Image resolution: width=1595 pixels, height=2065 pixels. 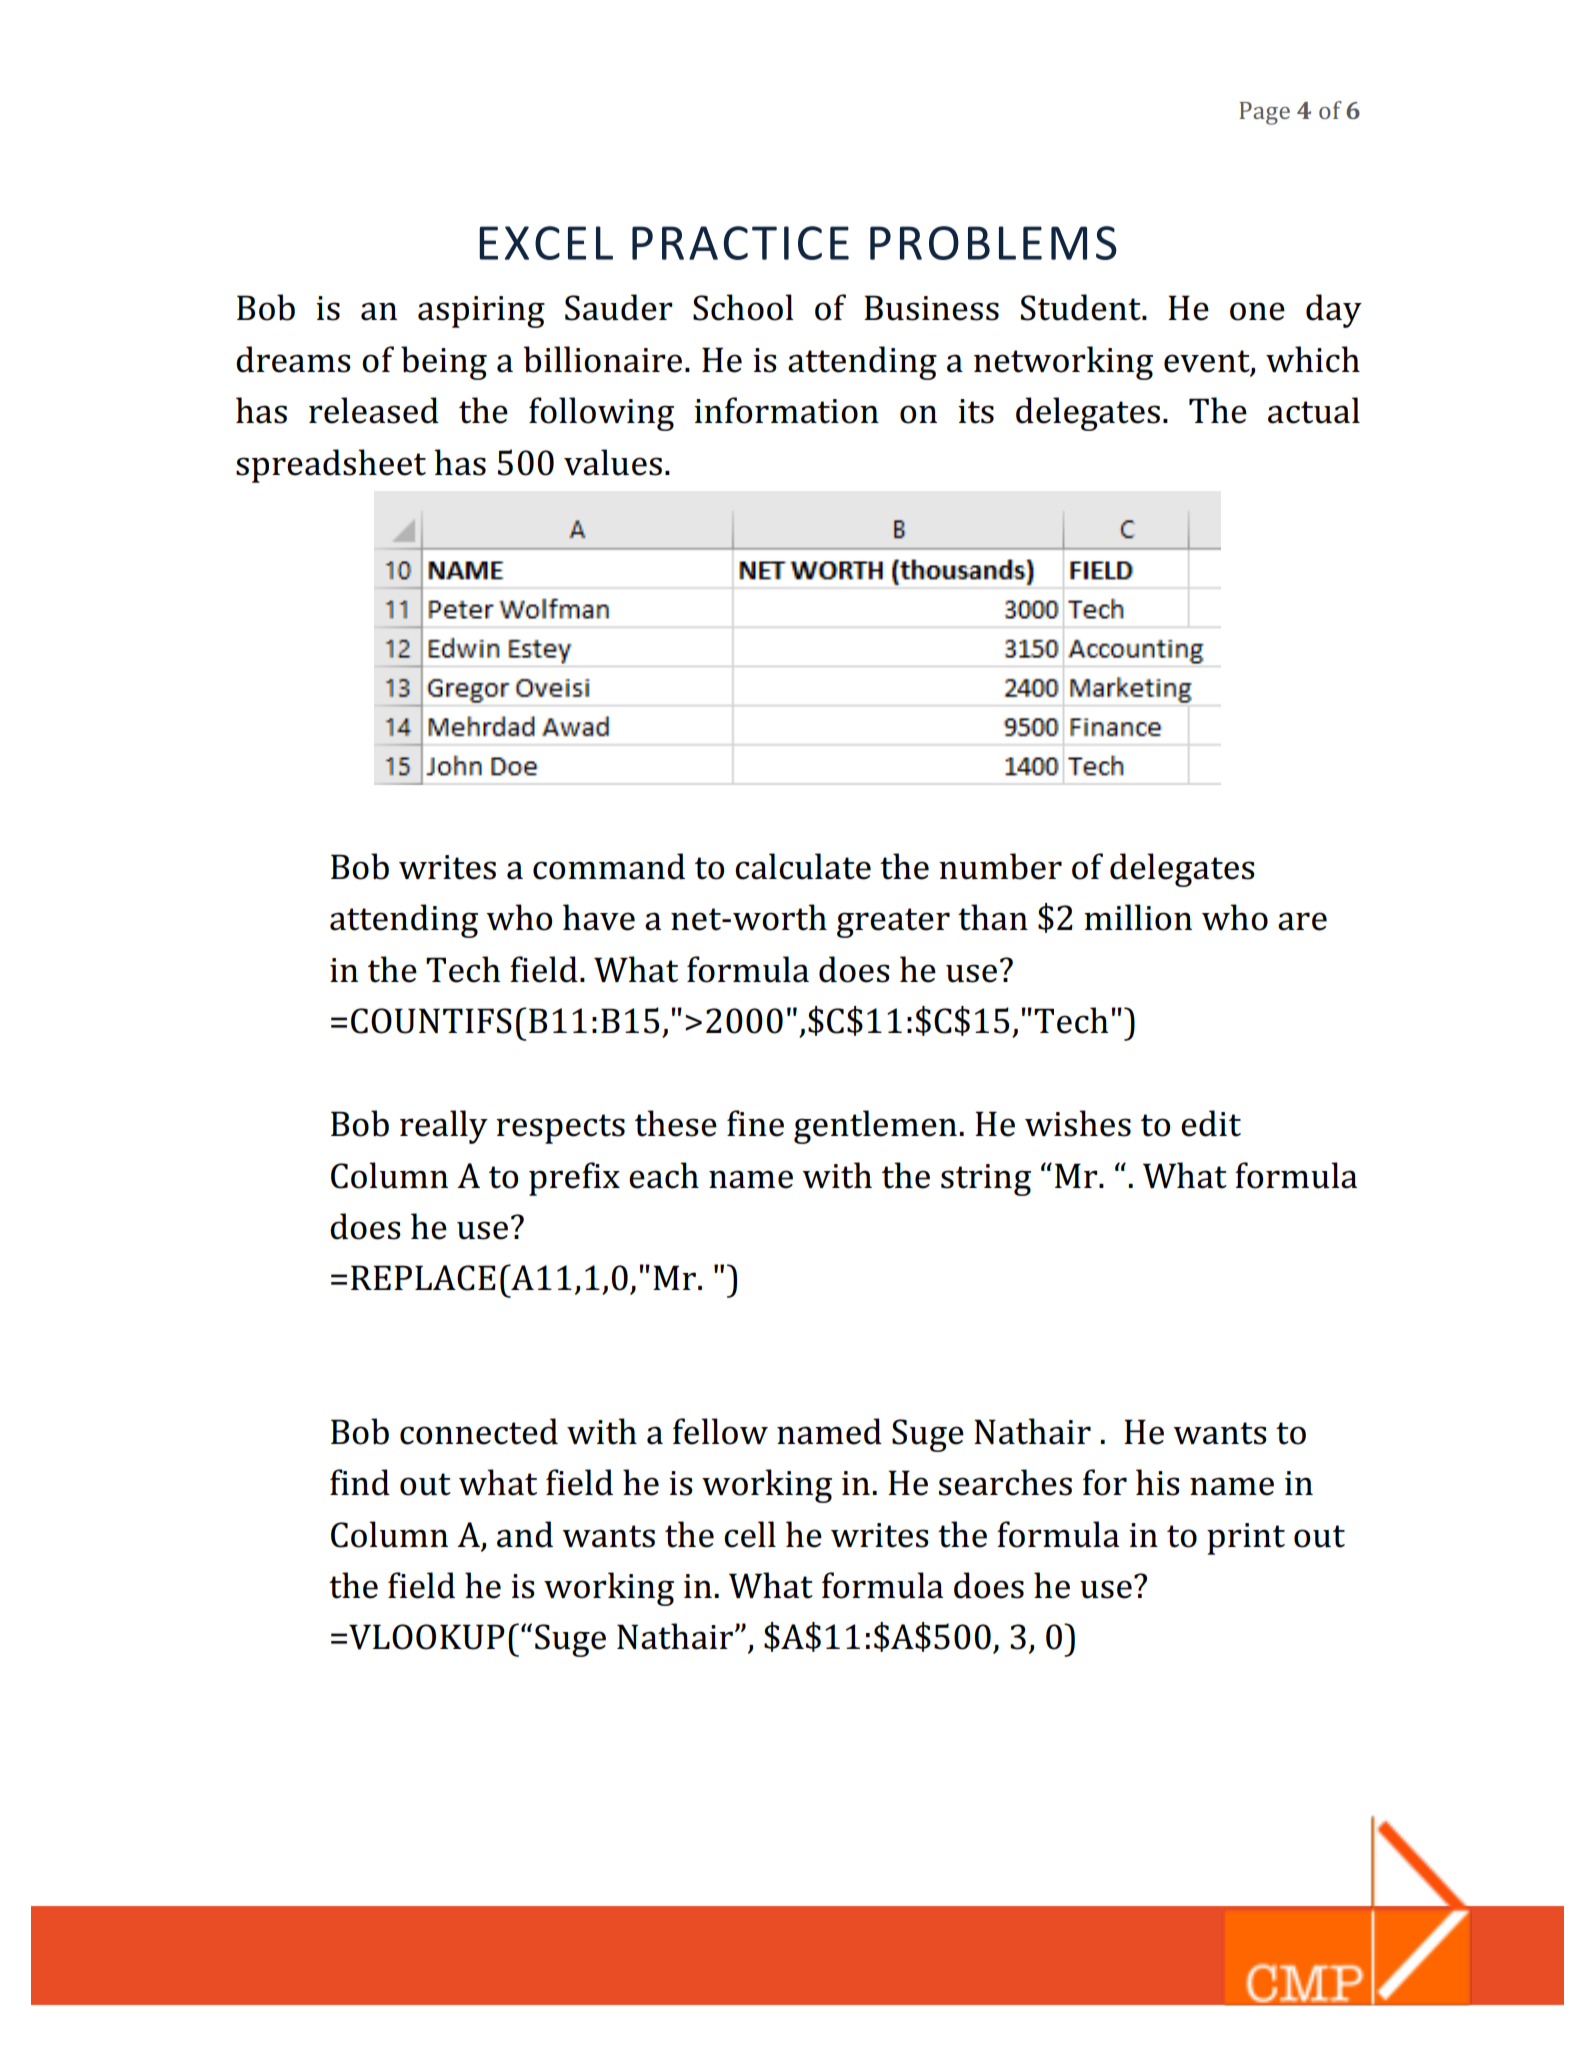 What do you see at coordinates (546, 243) in the document?
I see `EXCEL` at bounding box center [546, 243].
